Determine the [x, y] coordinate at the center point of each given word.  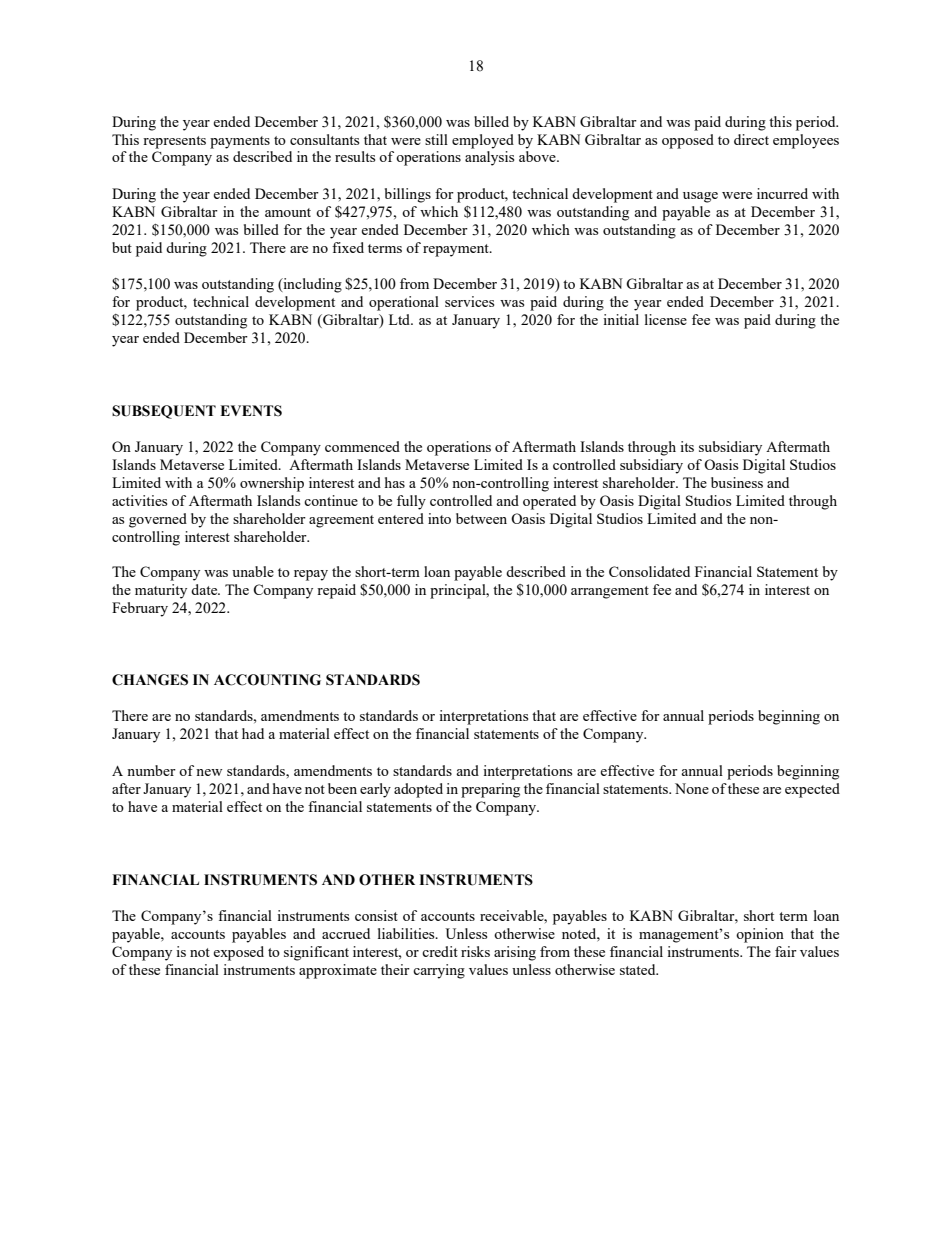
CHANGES [150, 680]
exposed [238, 953]
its [687, 446]
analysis [489, 158]
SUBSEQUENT [164, 412]
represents [174, 142]
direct [751, 139]
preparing [490, 790]
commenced [362, 446]
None [692, 788]
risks [475, 951]
